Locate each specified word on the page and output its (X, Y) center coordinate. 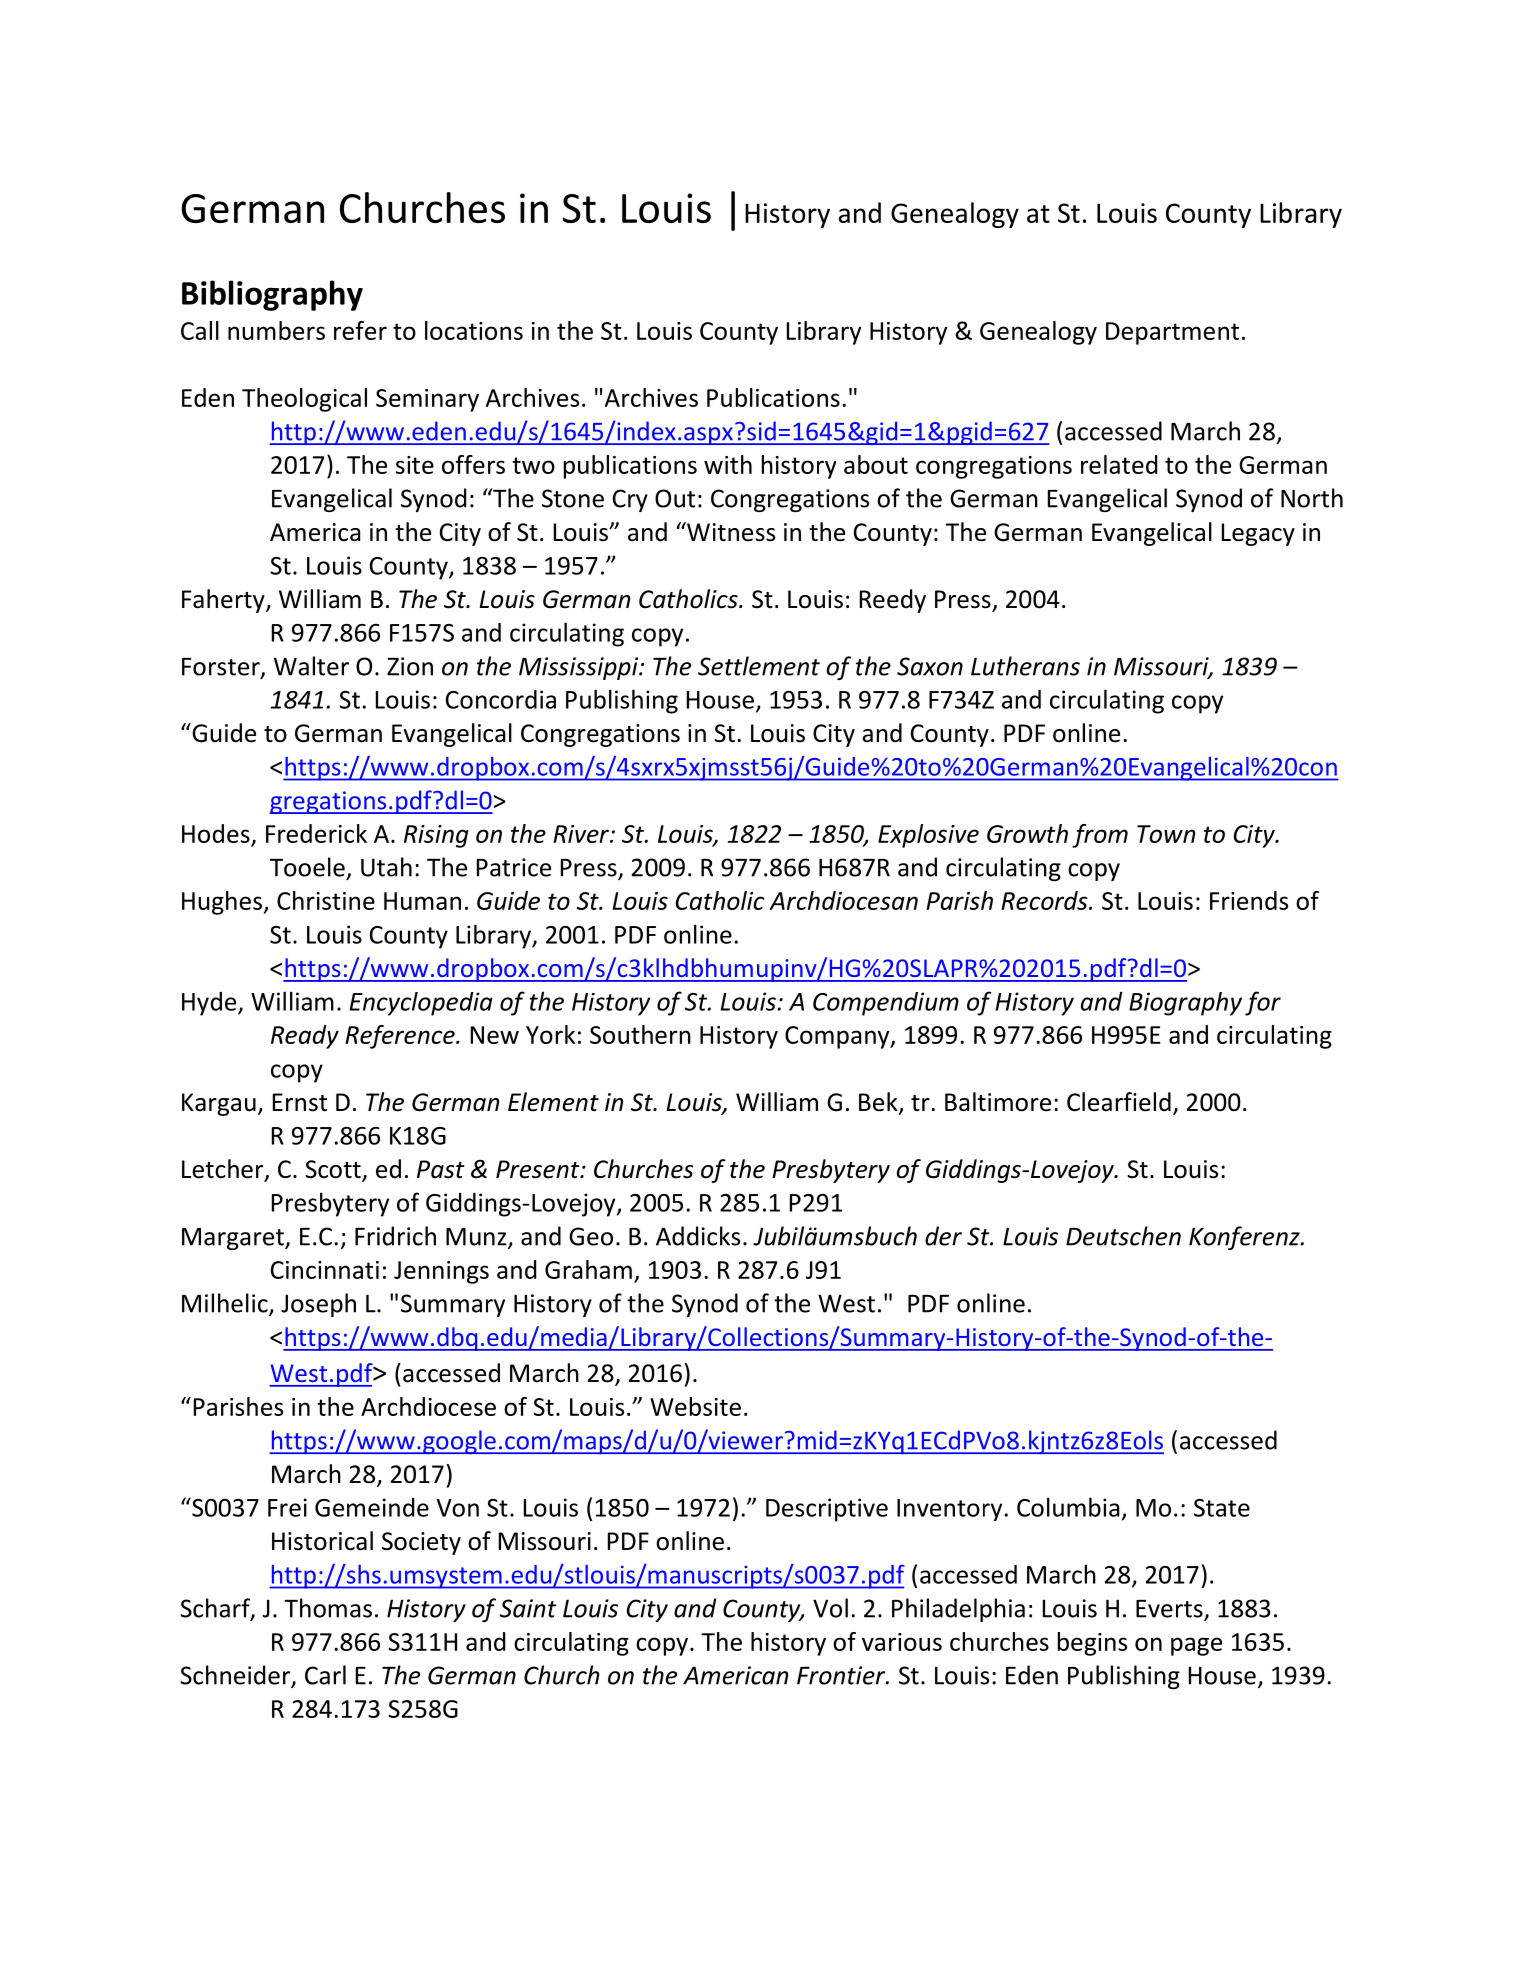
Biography (1185, 1004)
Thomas (328, 1608)
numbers (276, 330)
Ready (305, 1037)
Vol (830, 1608)
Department (1172, 333)
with (728, 464)
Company (838, 1037)
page (1196, 1646)
